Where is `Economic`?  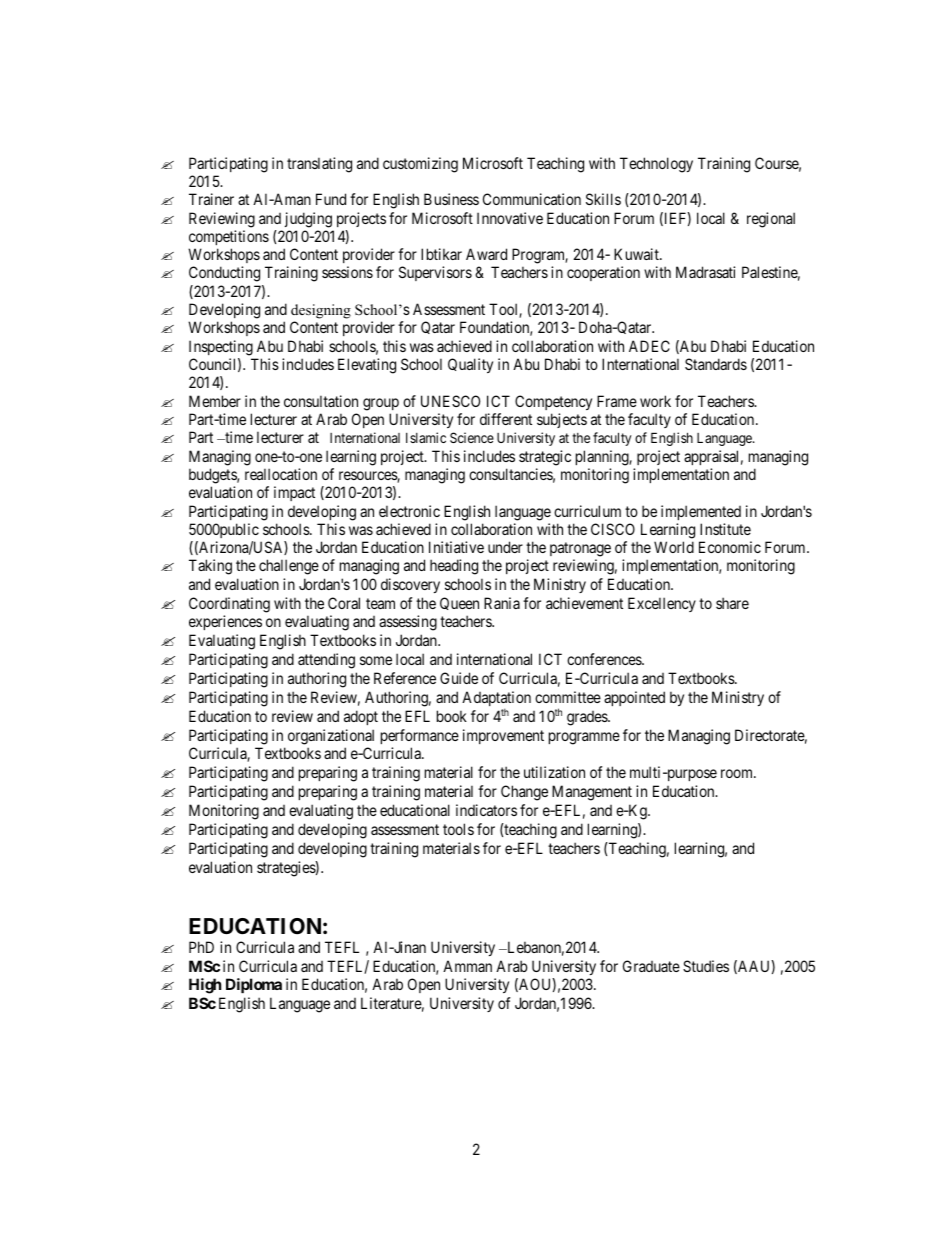 Economic is located at coordinates (730, 547).
